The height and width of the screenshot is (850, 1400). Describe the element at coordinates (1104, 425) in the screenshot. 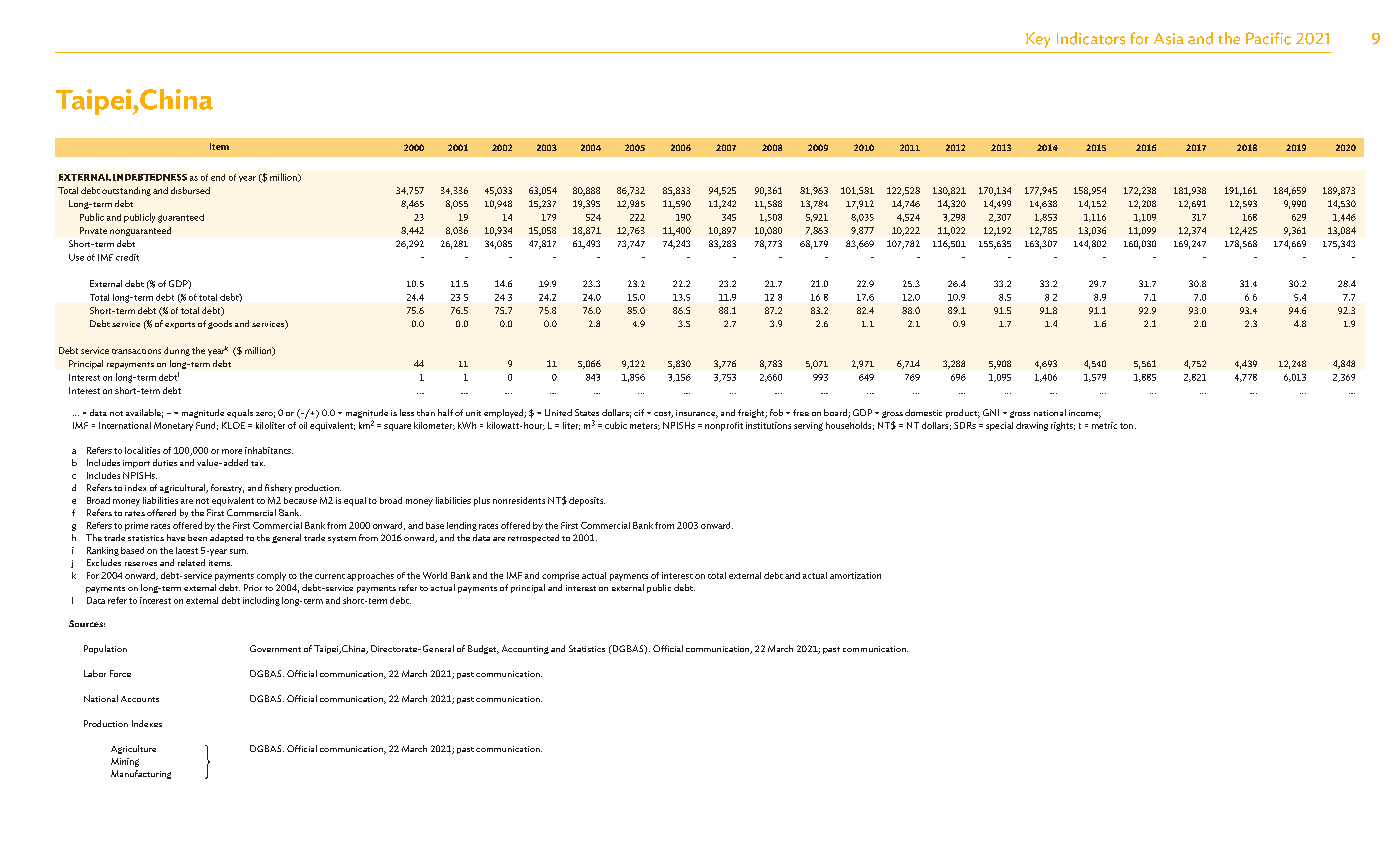

I see `metric` at that location.
